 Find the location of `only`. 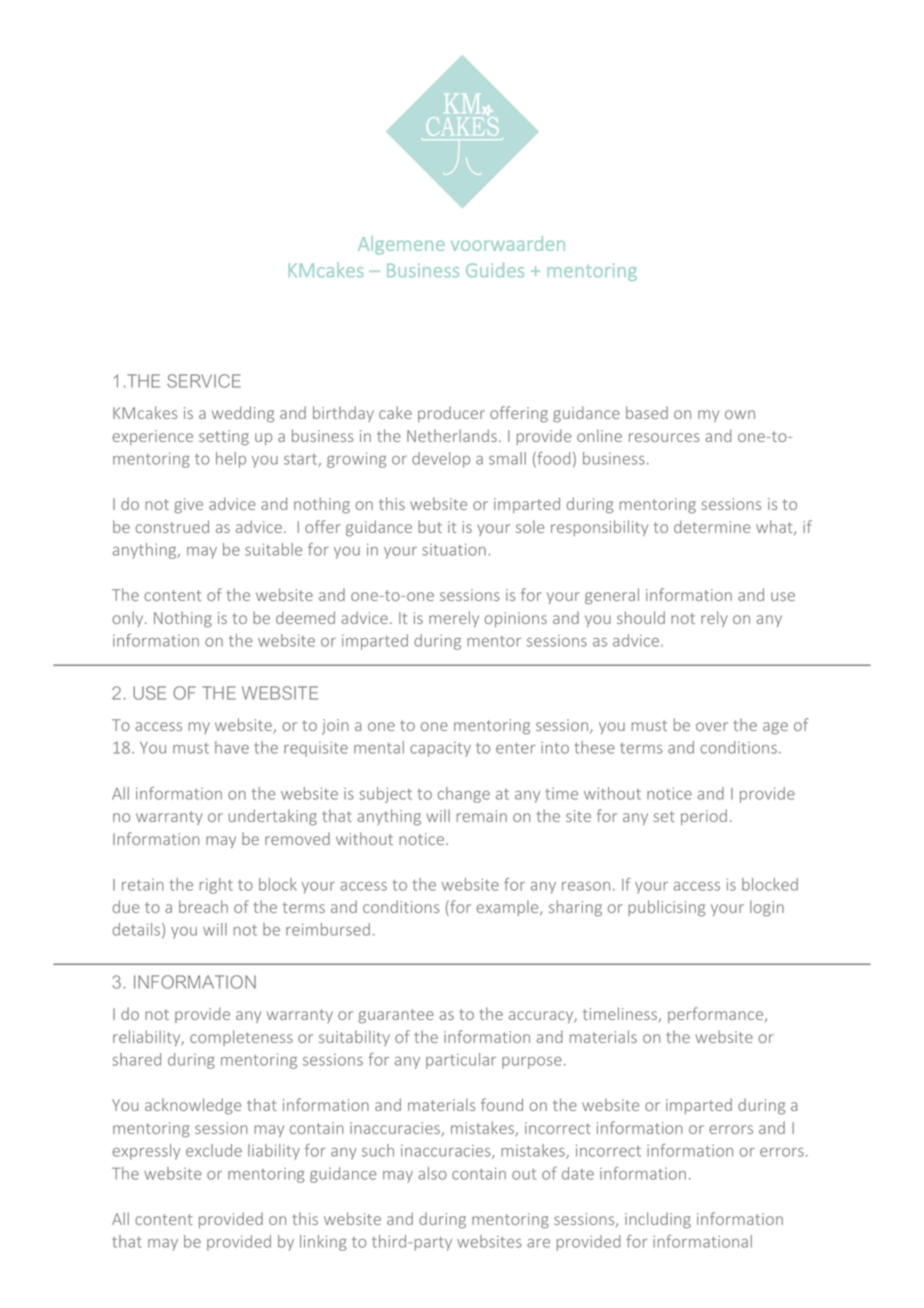

only is located at coordinates (129, 619).
